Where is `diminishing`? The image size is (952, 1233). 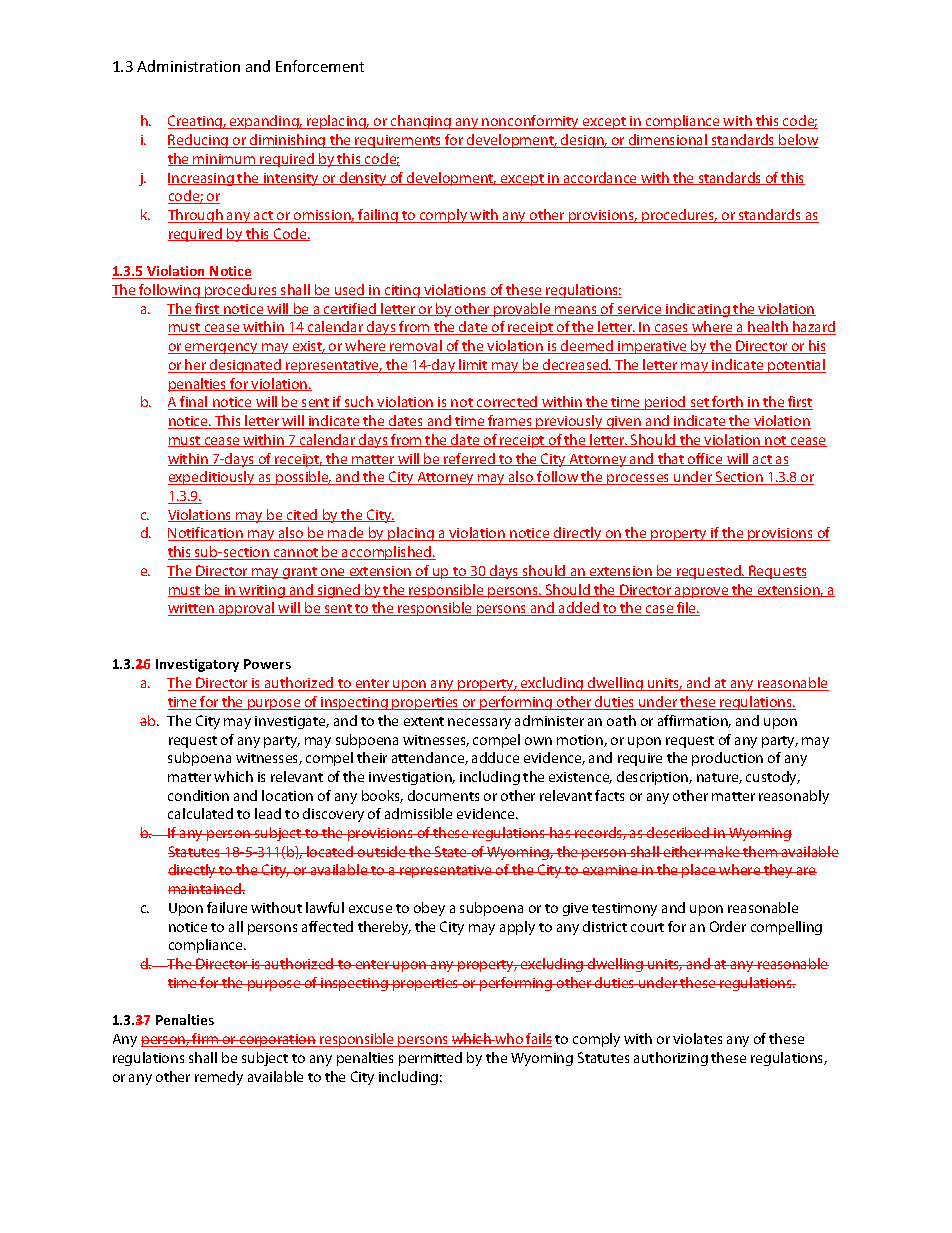
diminishing is located at coordinates (288, 141).
